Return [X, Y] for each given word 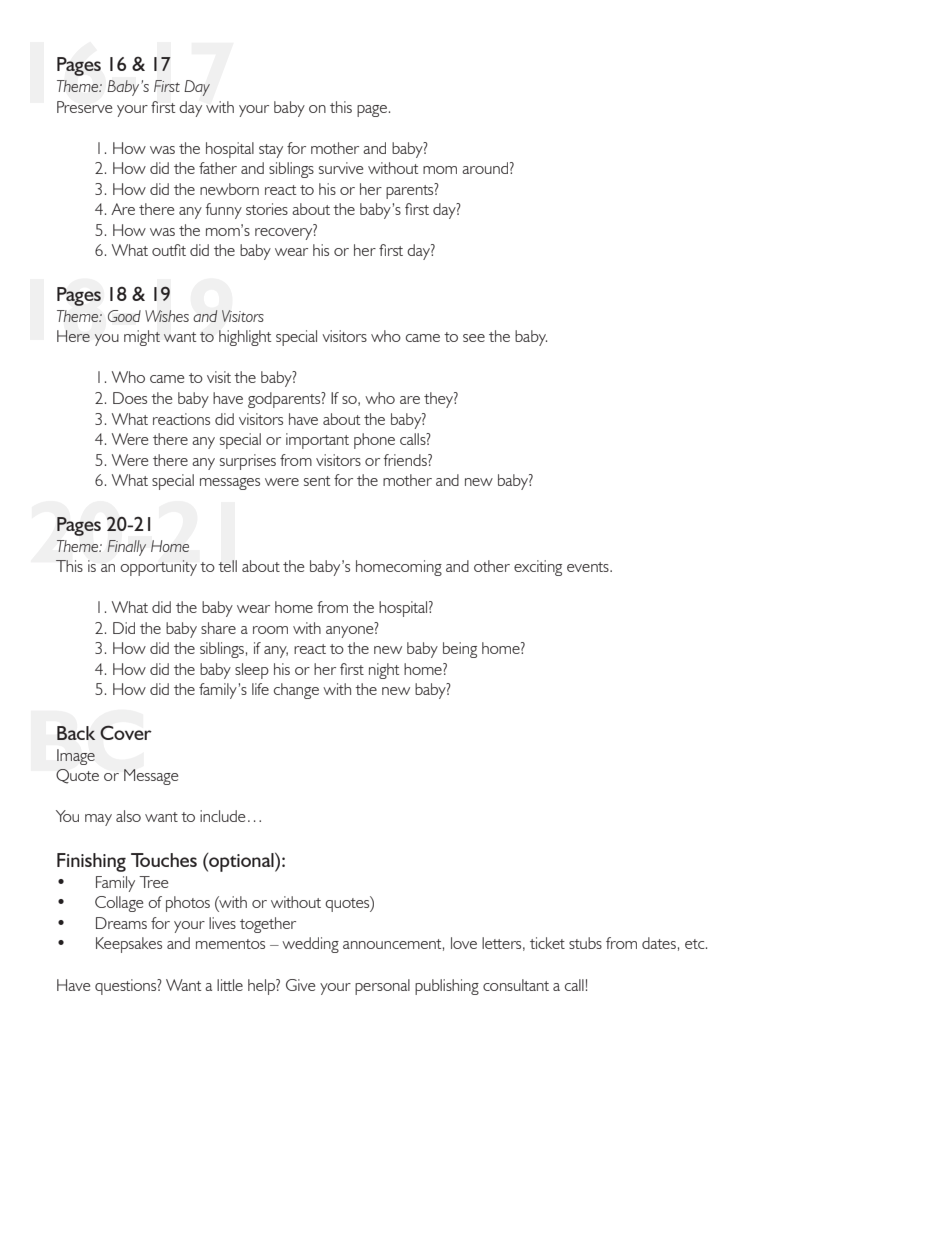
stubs [585, 943]
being [460, 650]
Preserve [84, 107]
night [384, 671]
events [589, 567]
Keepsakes [129, 945]
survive [341, 168]
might [142, 338]
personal [382, 987]
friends [406, 460]
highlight [245, 338]
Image [76, 757]
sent [317, 481]
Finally [126, 548]
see [474, 338]
